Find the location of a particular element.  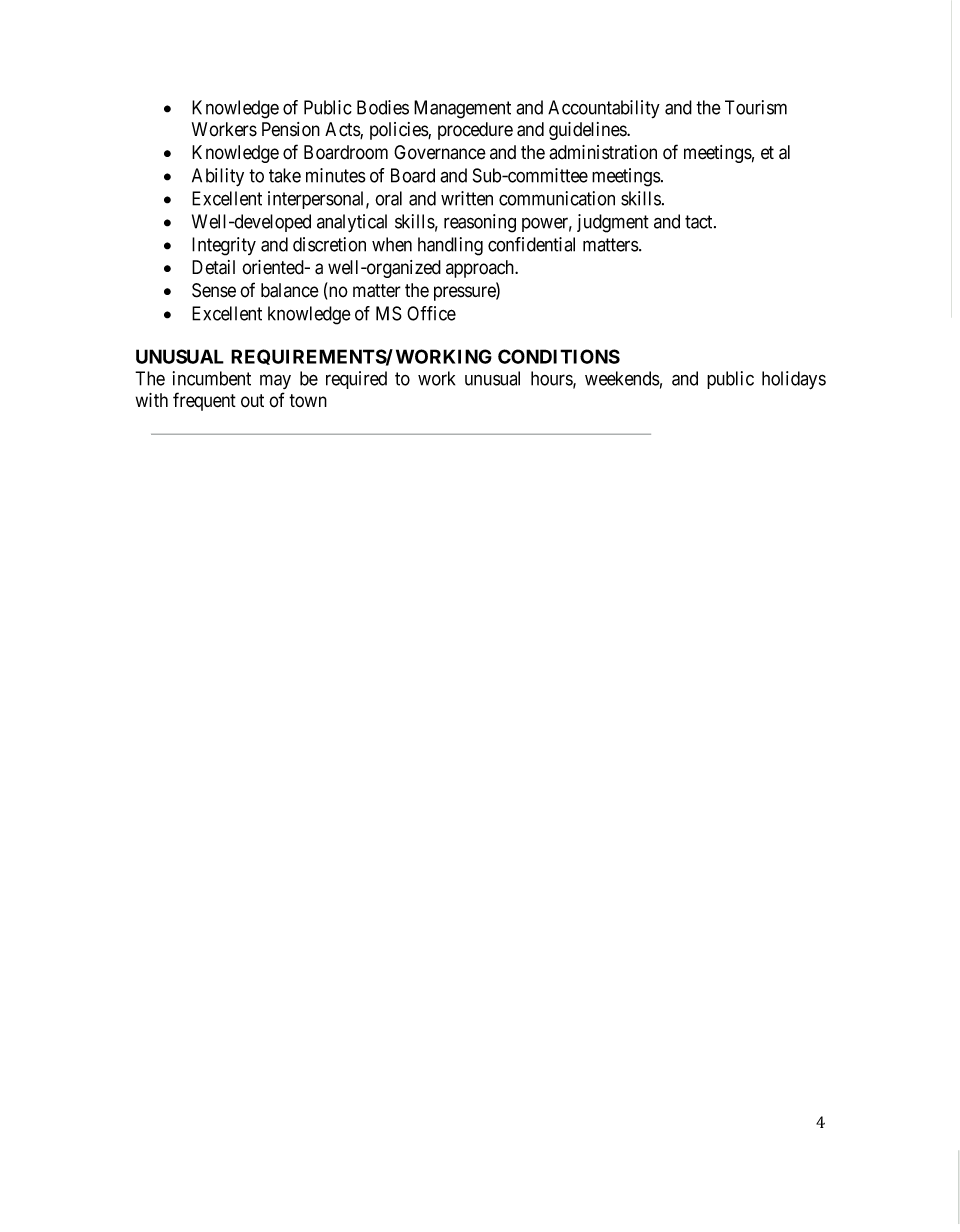

holidays is located at coordinates (794, 380).
